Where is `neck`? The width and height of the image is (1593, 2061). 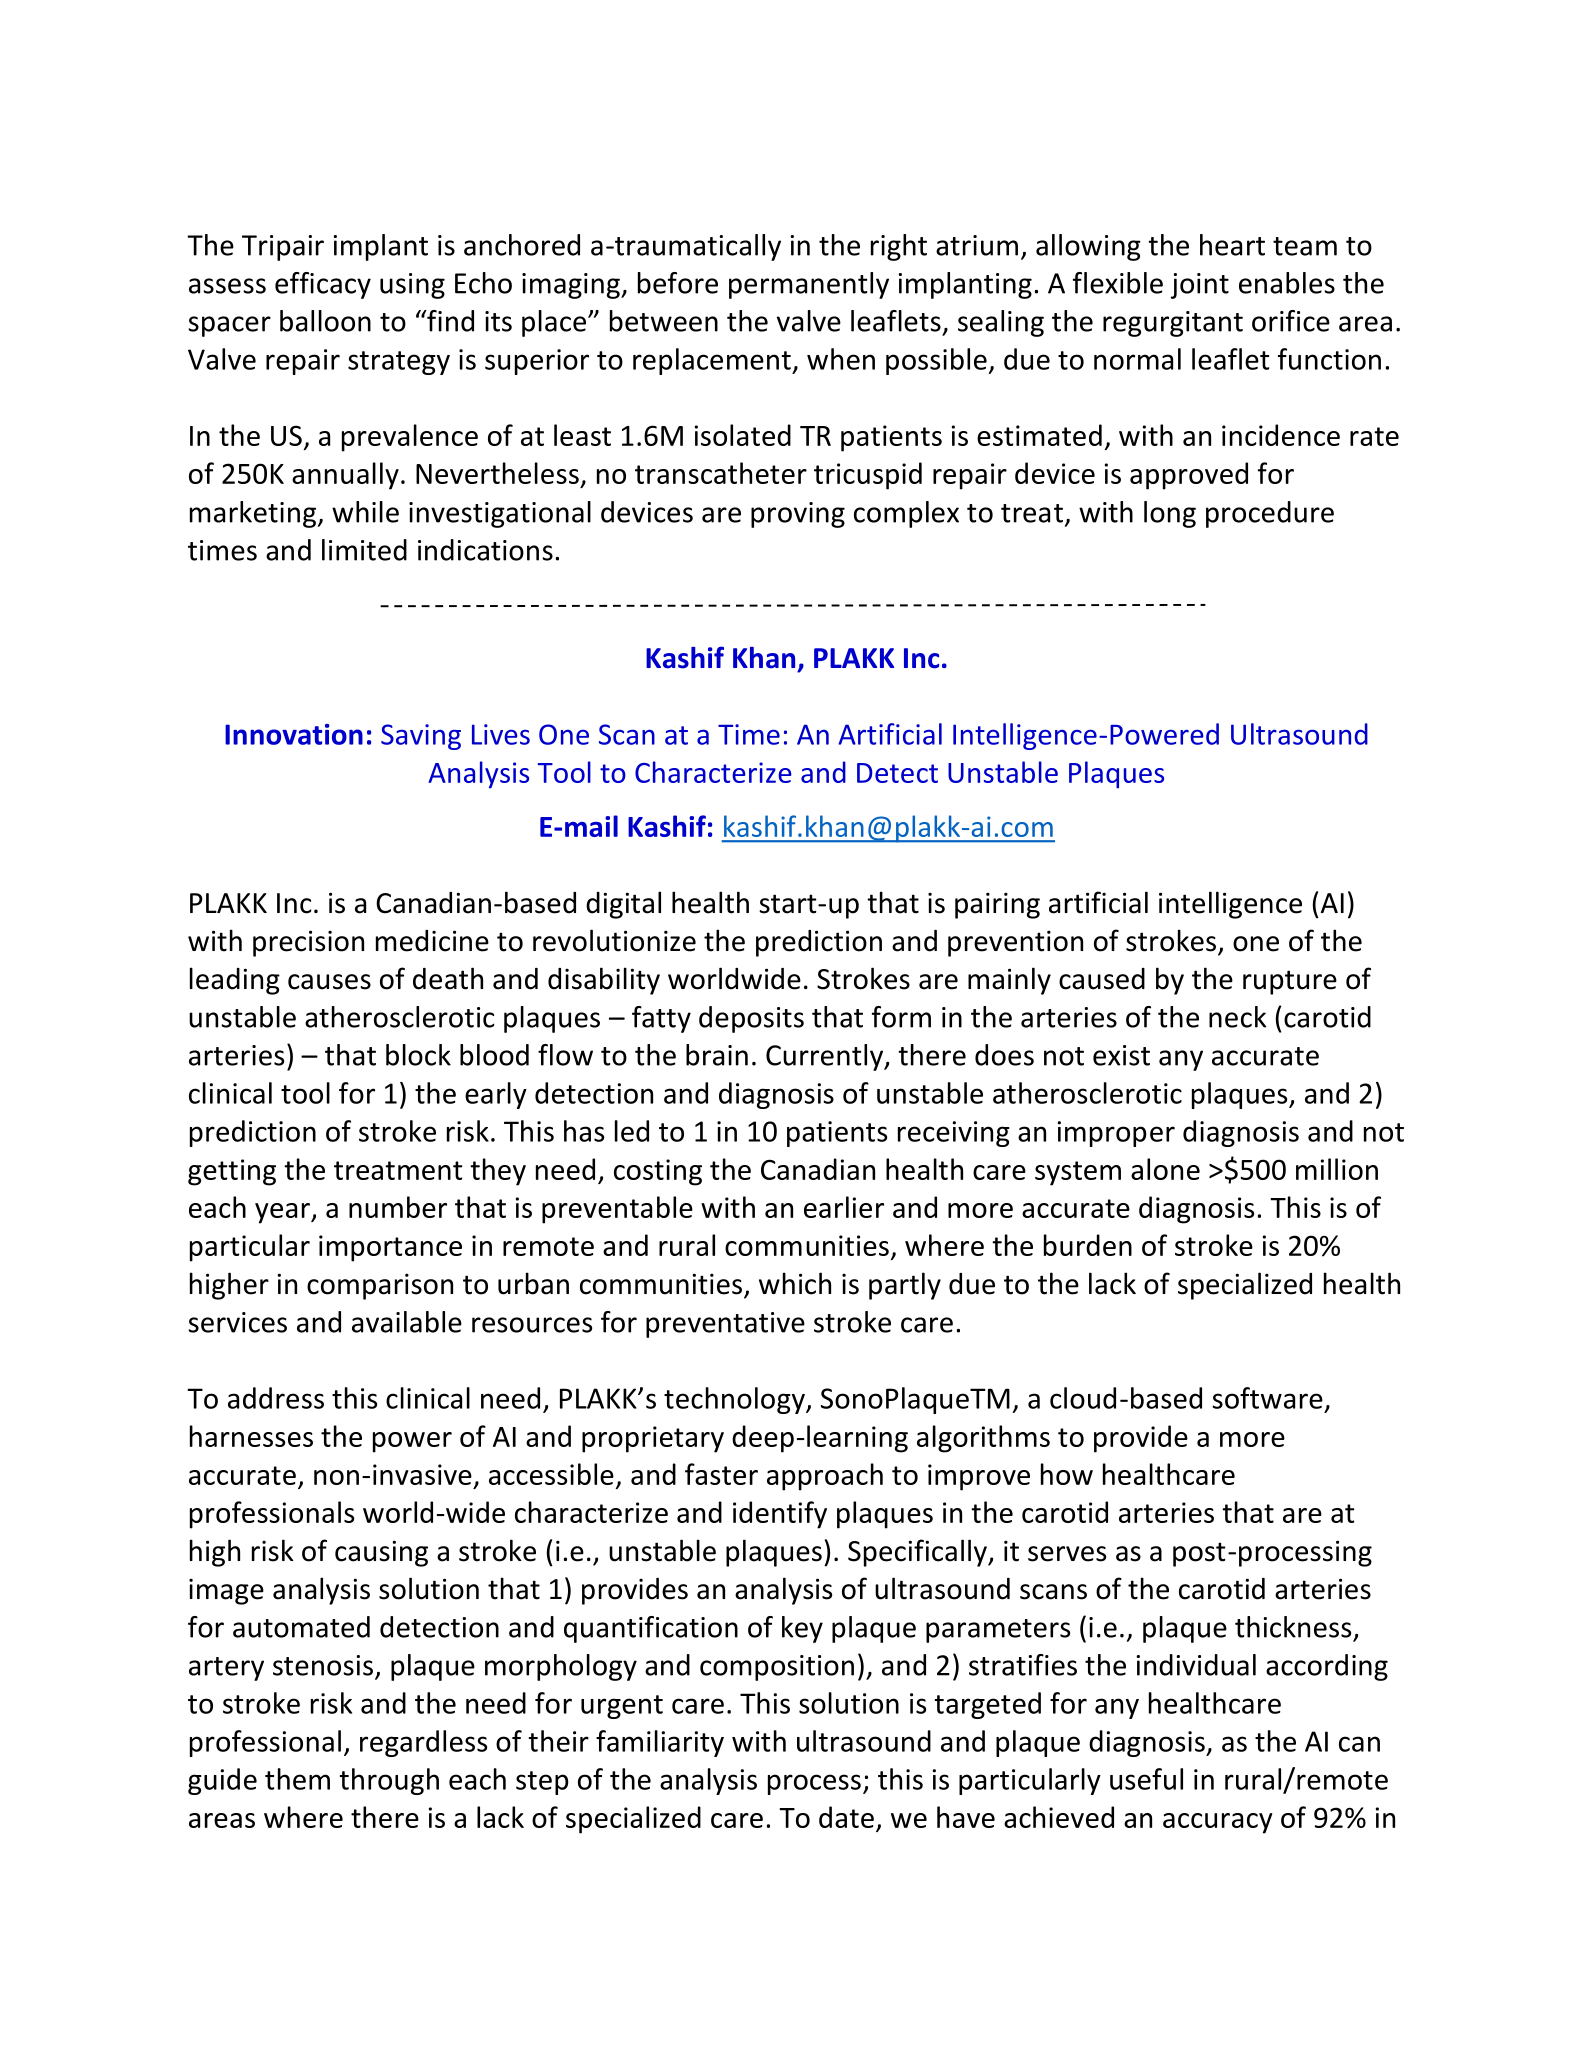
neck is located at coordinates (1238, 1017).
